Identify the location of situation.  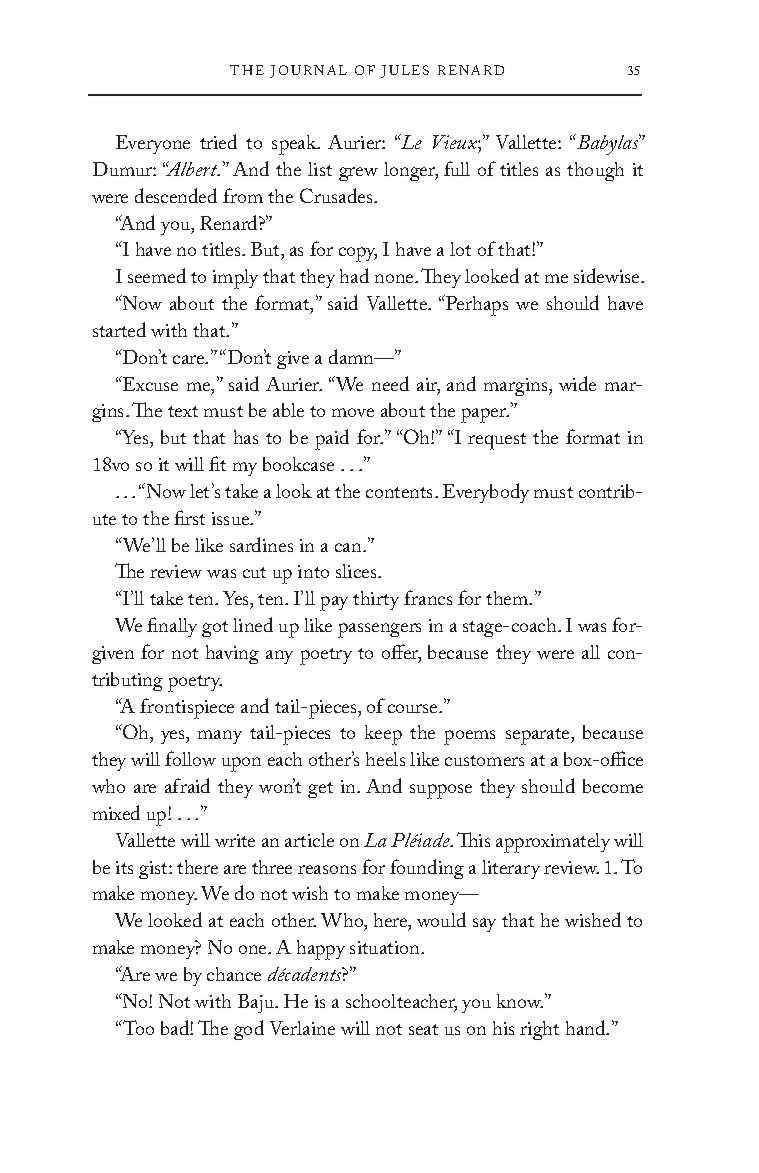
(386, 947).
